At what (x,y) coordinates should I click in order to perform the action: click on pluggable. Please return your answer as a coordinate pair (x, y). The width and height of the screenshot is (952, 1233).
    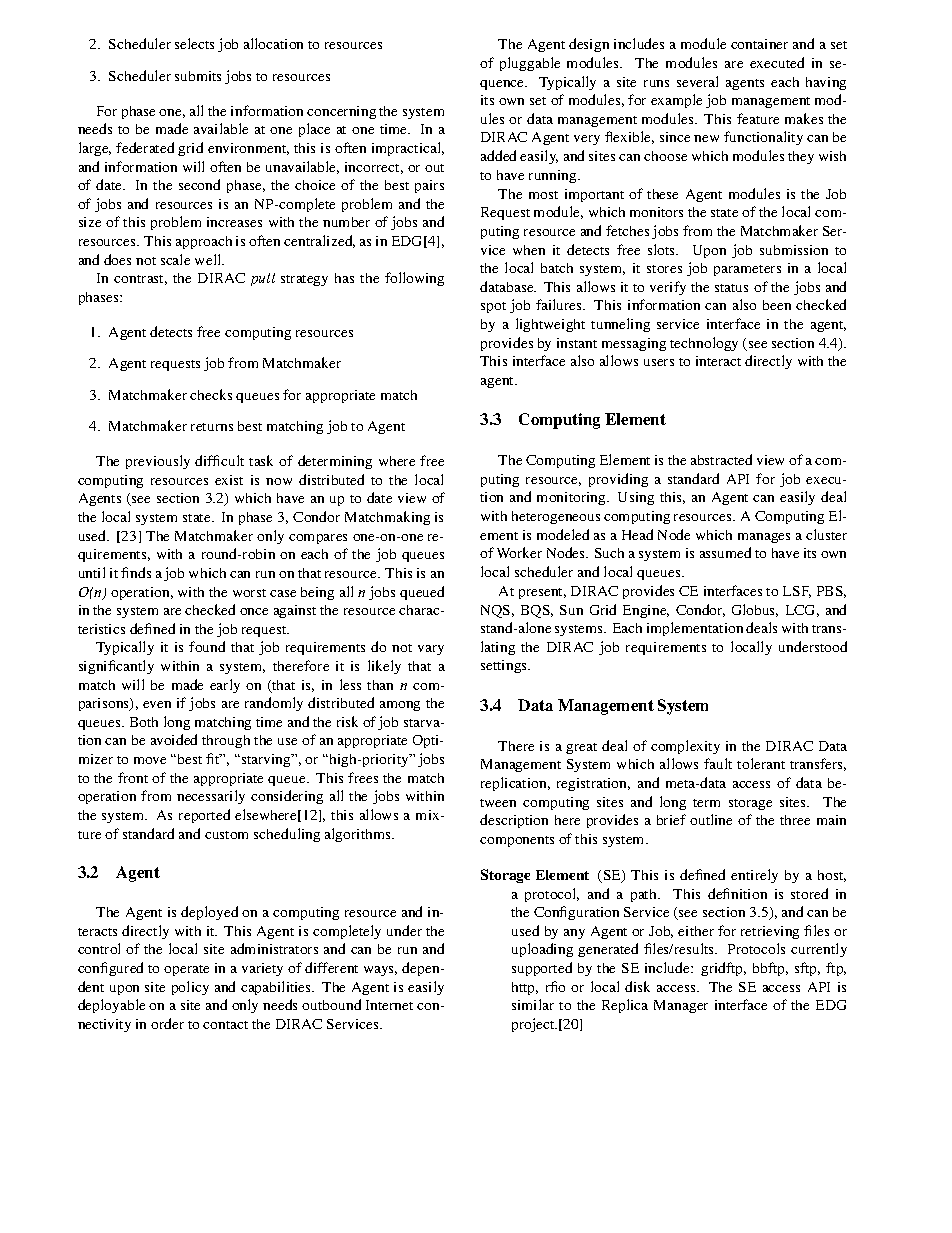
    Looking at the image, I should click on (530, 64).
